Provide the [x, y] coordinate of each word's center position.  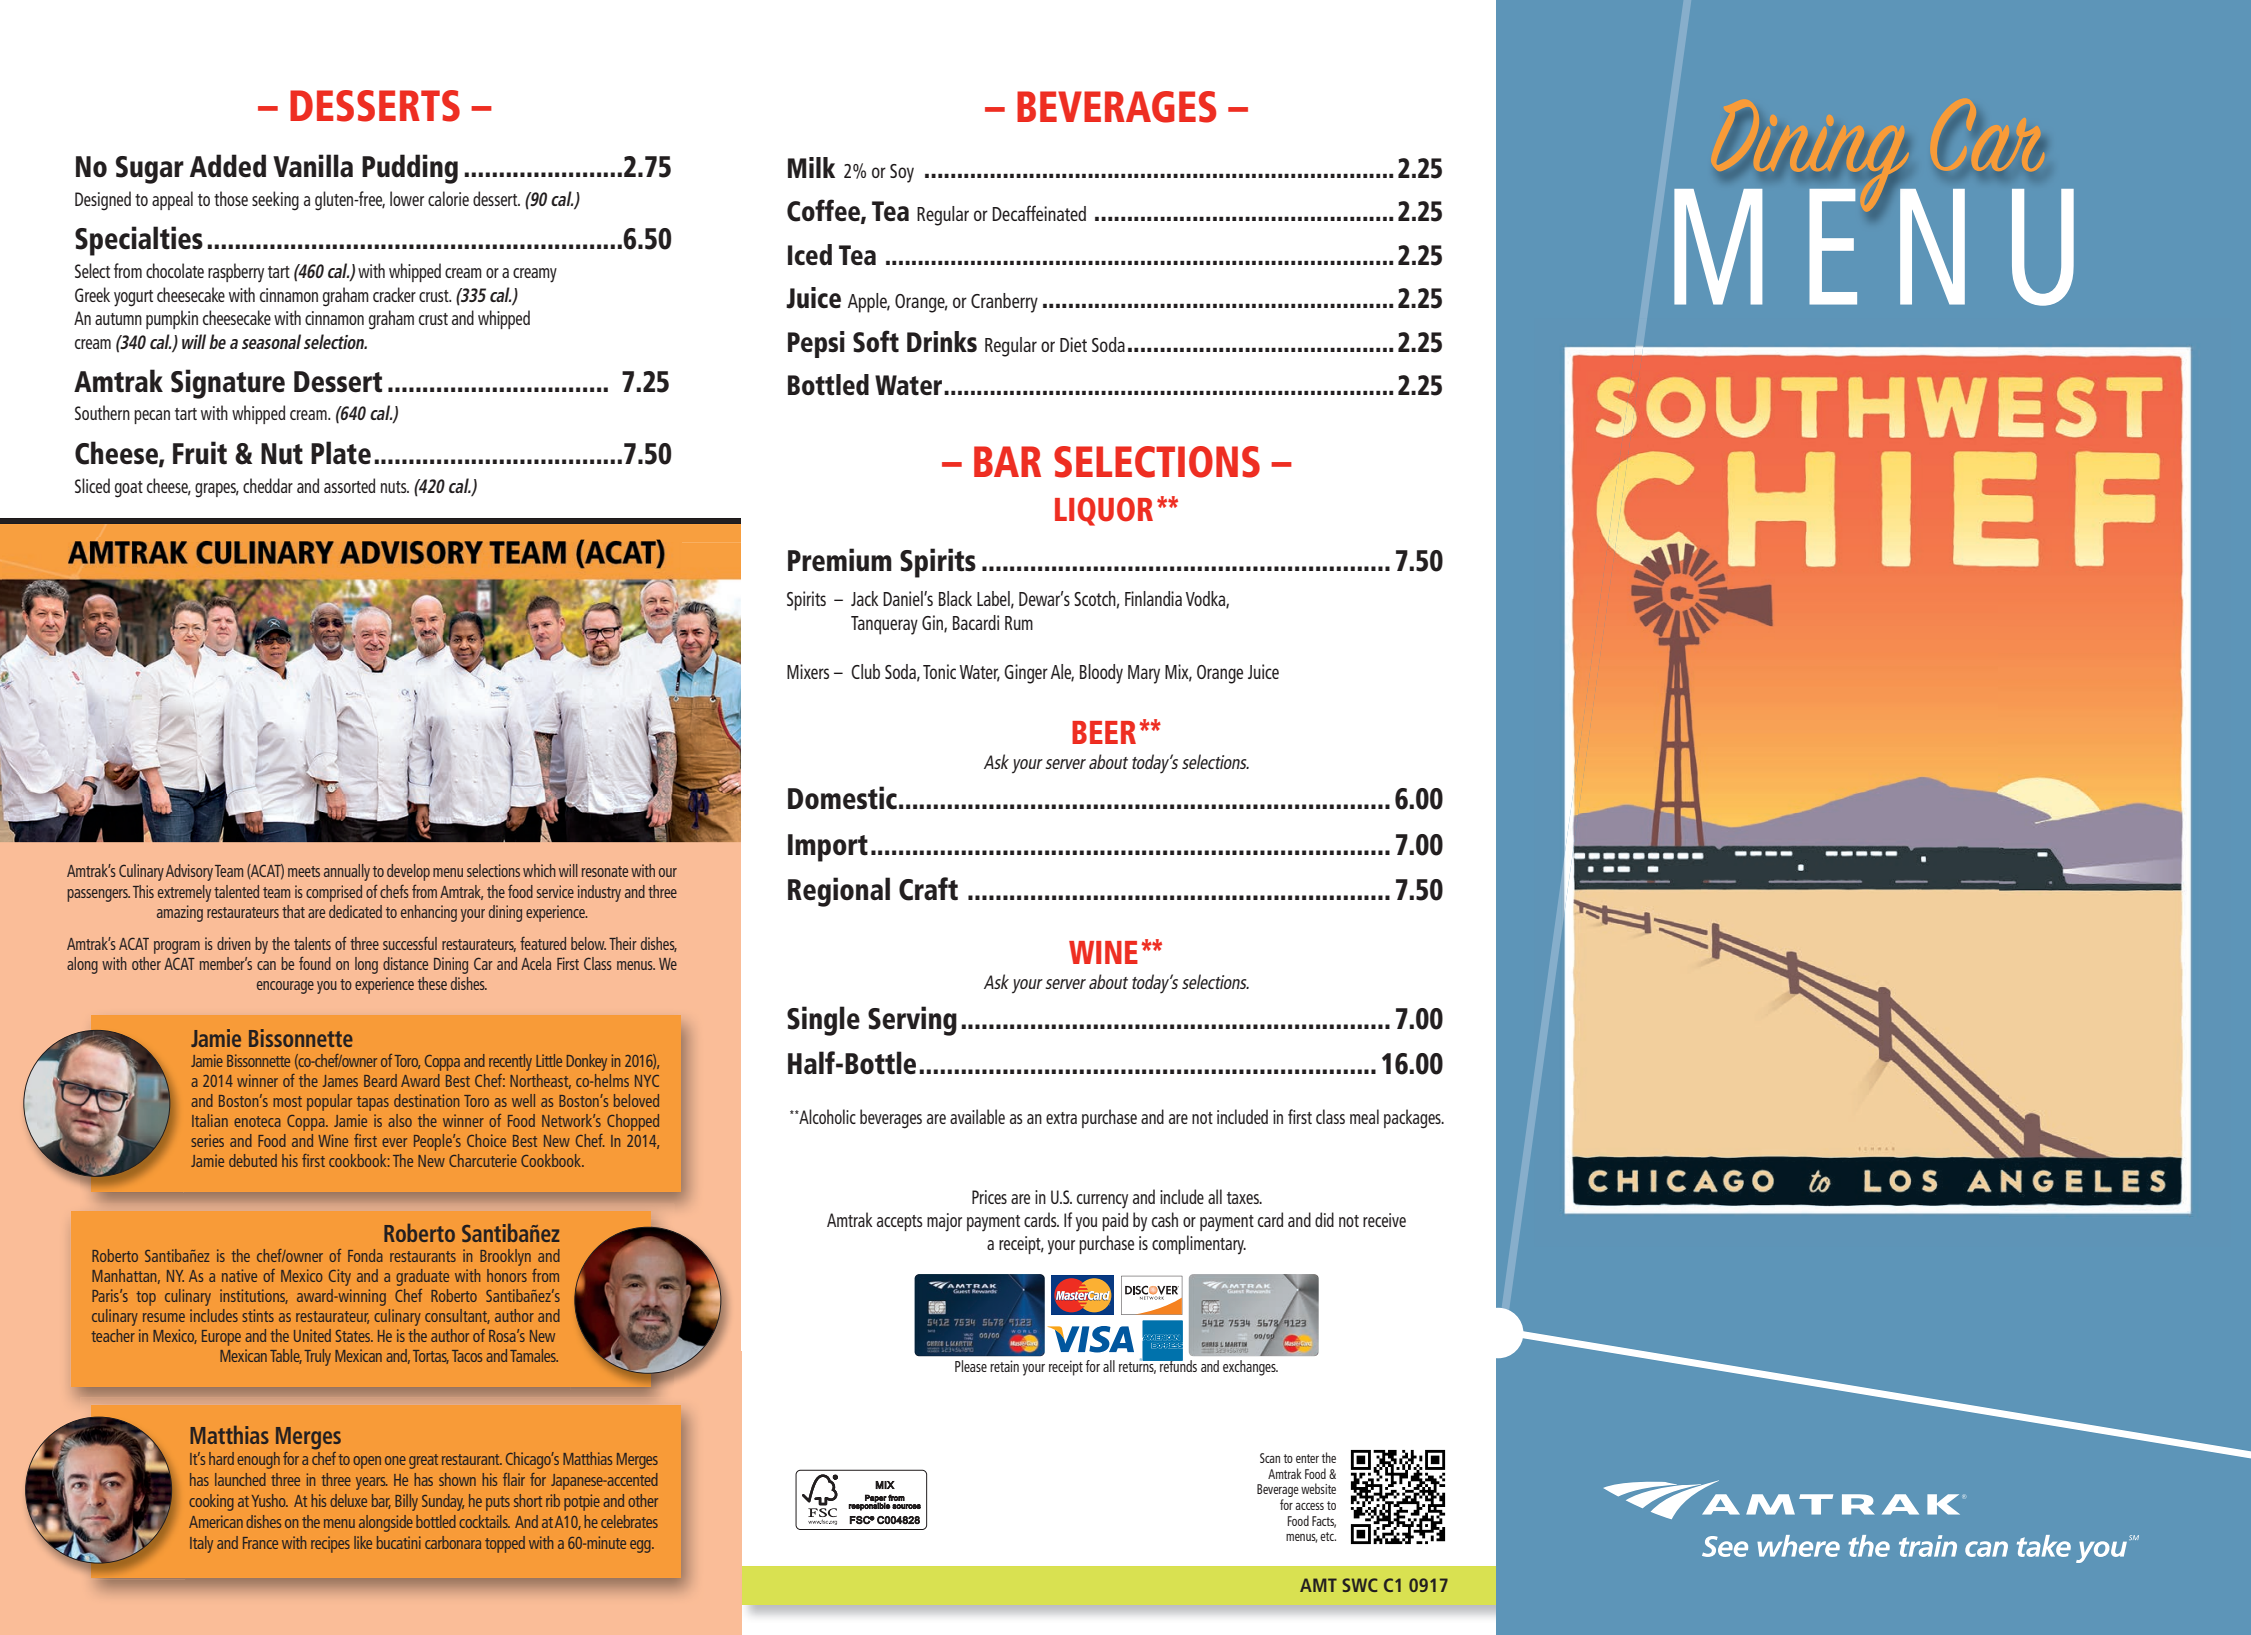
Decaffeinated [1039, 213]
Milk [811, 167]
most [287, 1101]
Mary [1144, 674]
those [231, 198]
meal [1364, 1116]
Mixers [808, 671]
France [260, 1543]
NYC [647, 1081]
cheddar [268, 485]
